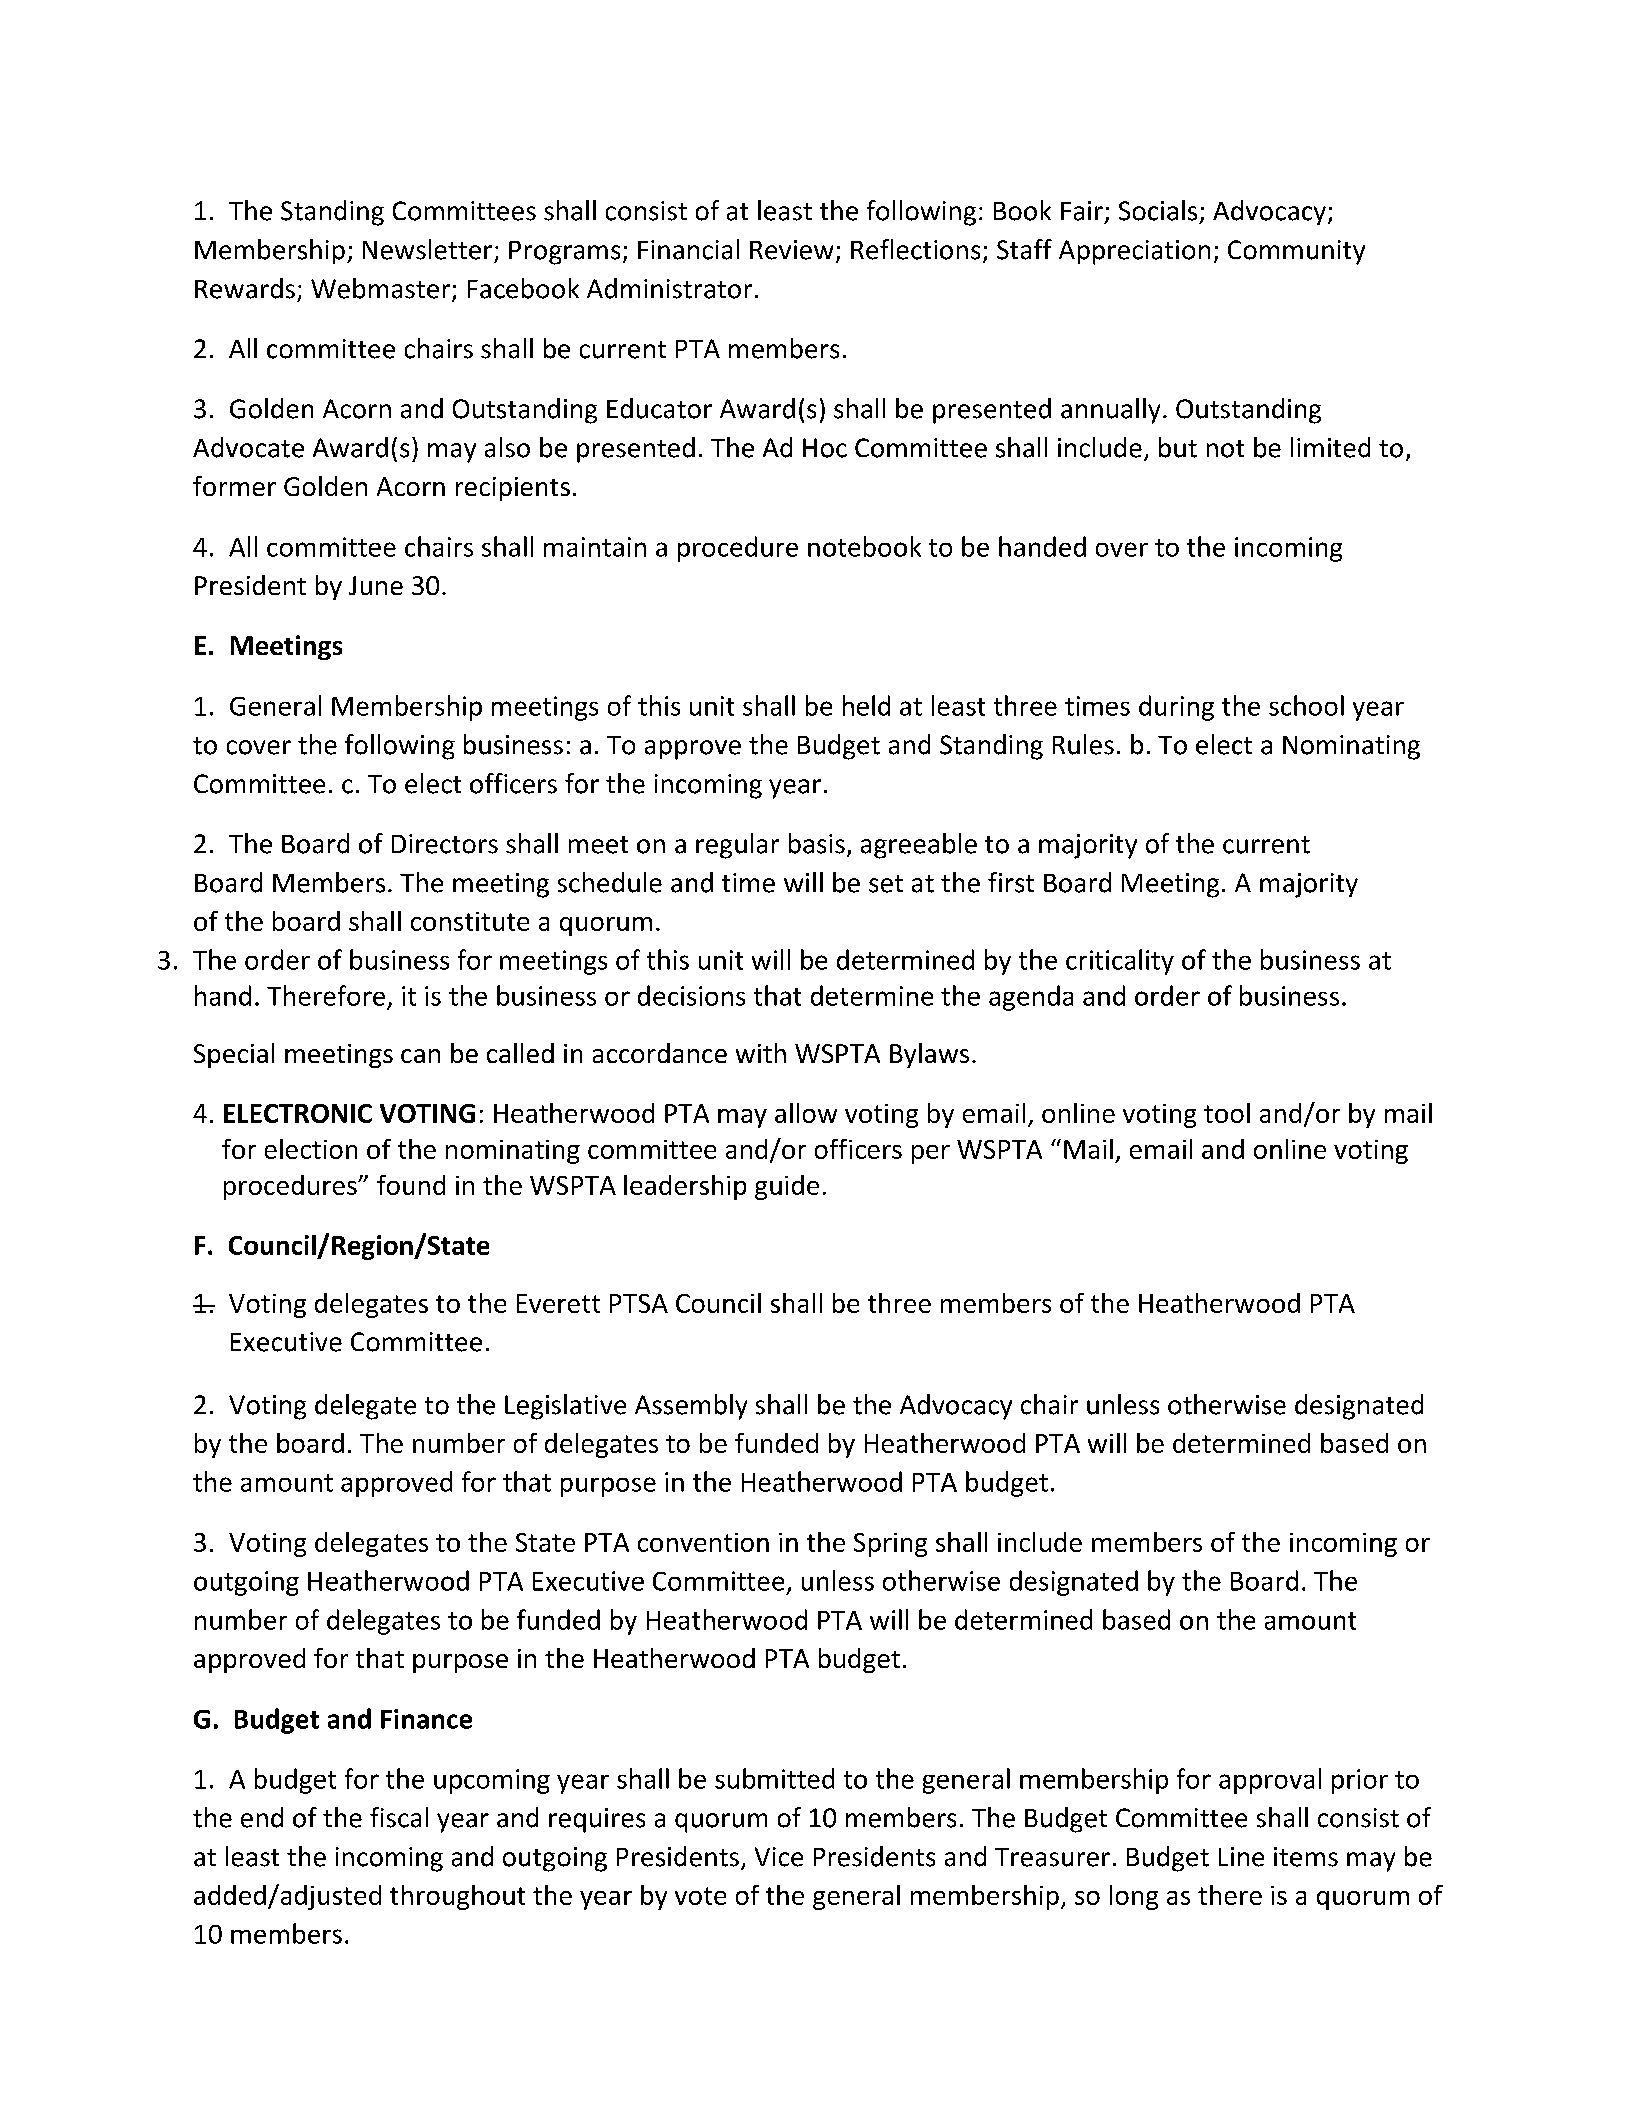 The width and height of the document is (1638, 2120). Describe the element at coordinates (779, 1857) in the document. I see `Vice` at that location.
